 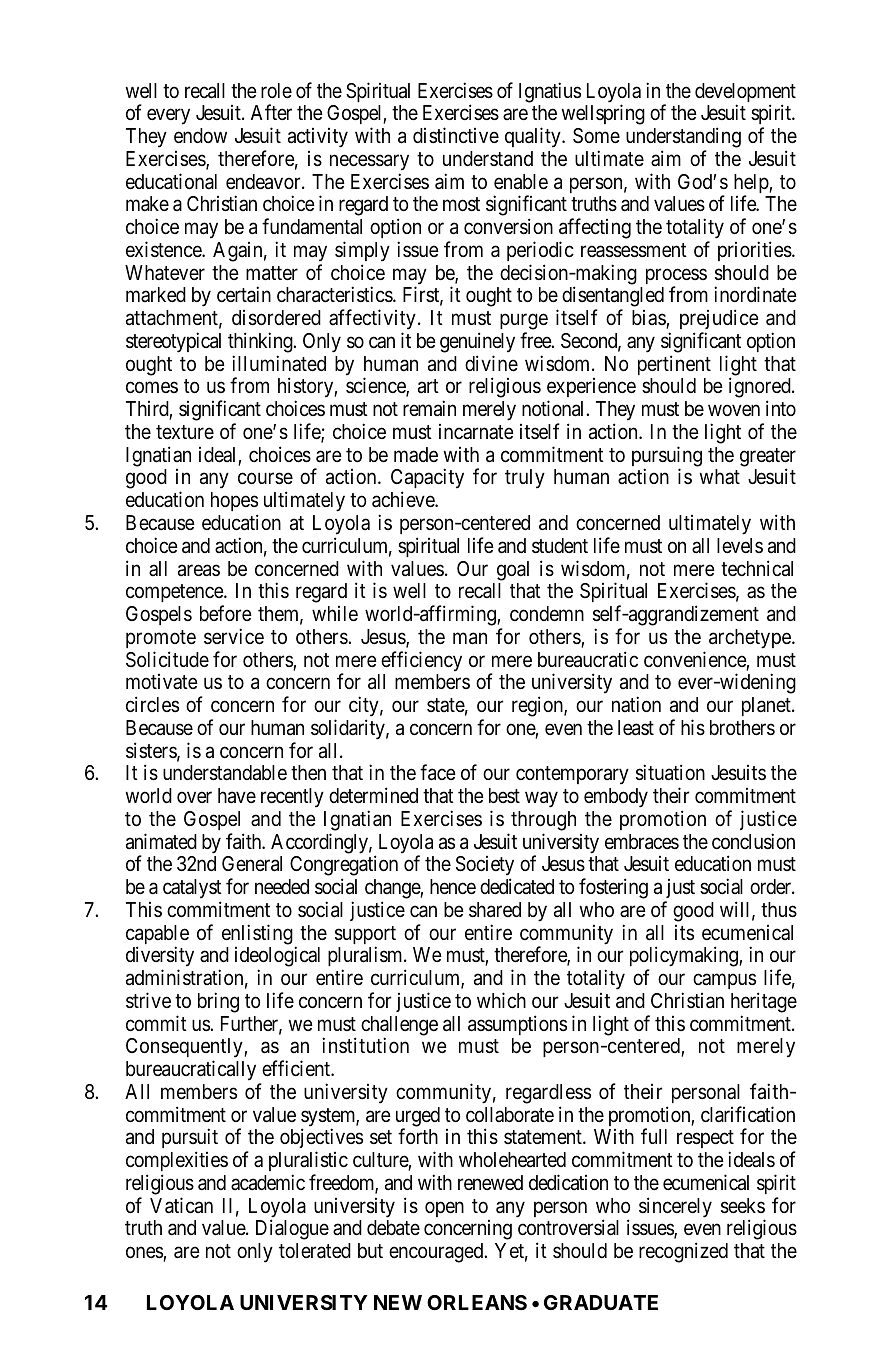 What do you see at coordinates (456, 135) in the document?
I see `distinctive` at bounding box center [456, 135].
